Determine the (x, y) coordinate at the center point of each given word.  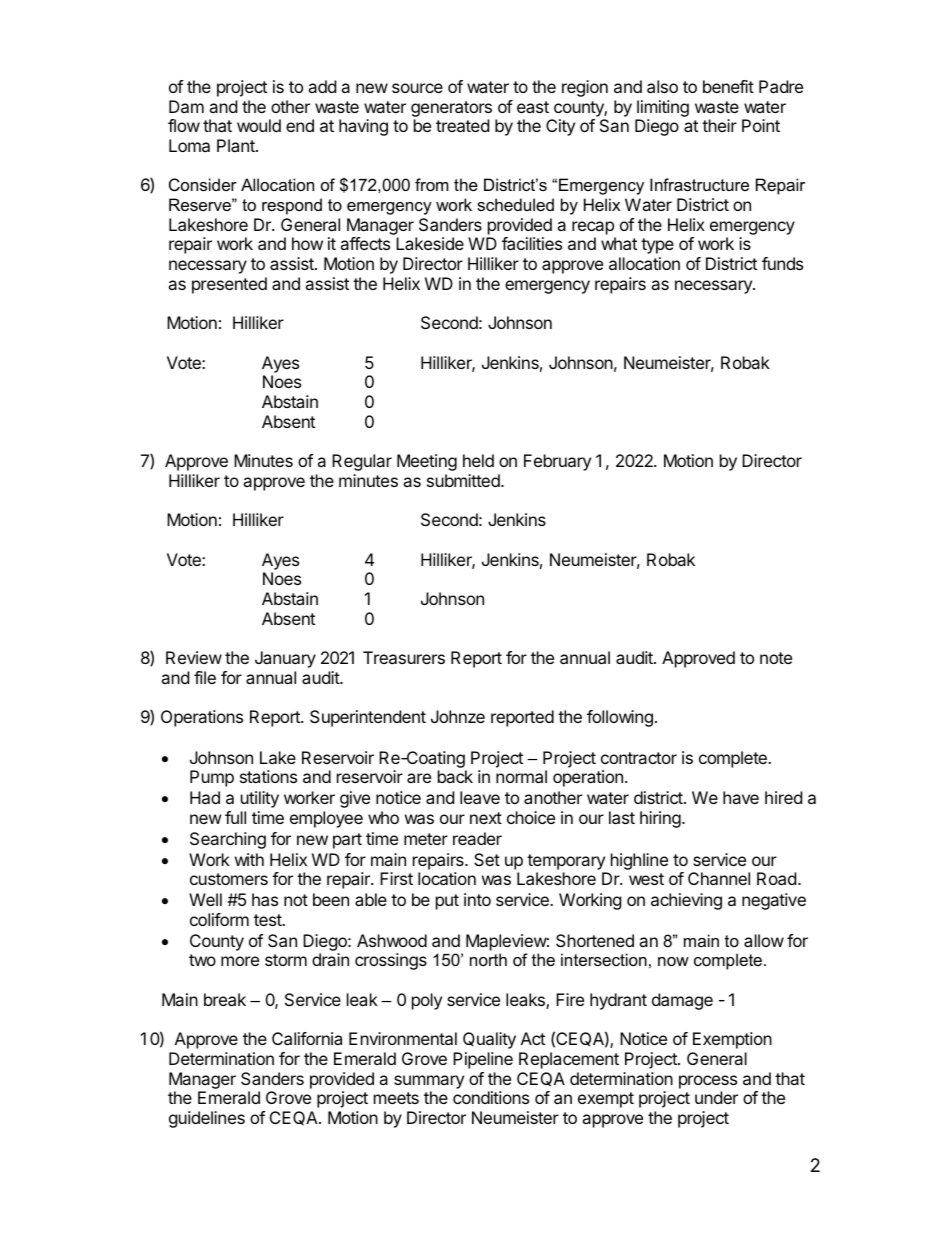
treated (462, 125)
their (719, 125)
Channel (719, 878)
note (776, 658)
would (259, 125)
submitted (464, 480)
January (285, 659)
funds (782, 263)
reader (477, 838)
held (478, 460)
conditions (491, 1097)
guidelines (207, 1119)
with (249, 859)
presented (229, 285)
